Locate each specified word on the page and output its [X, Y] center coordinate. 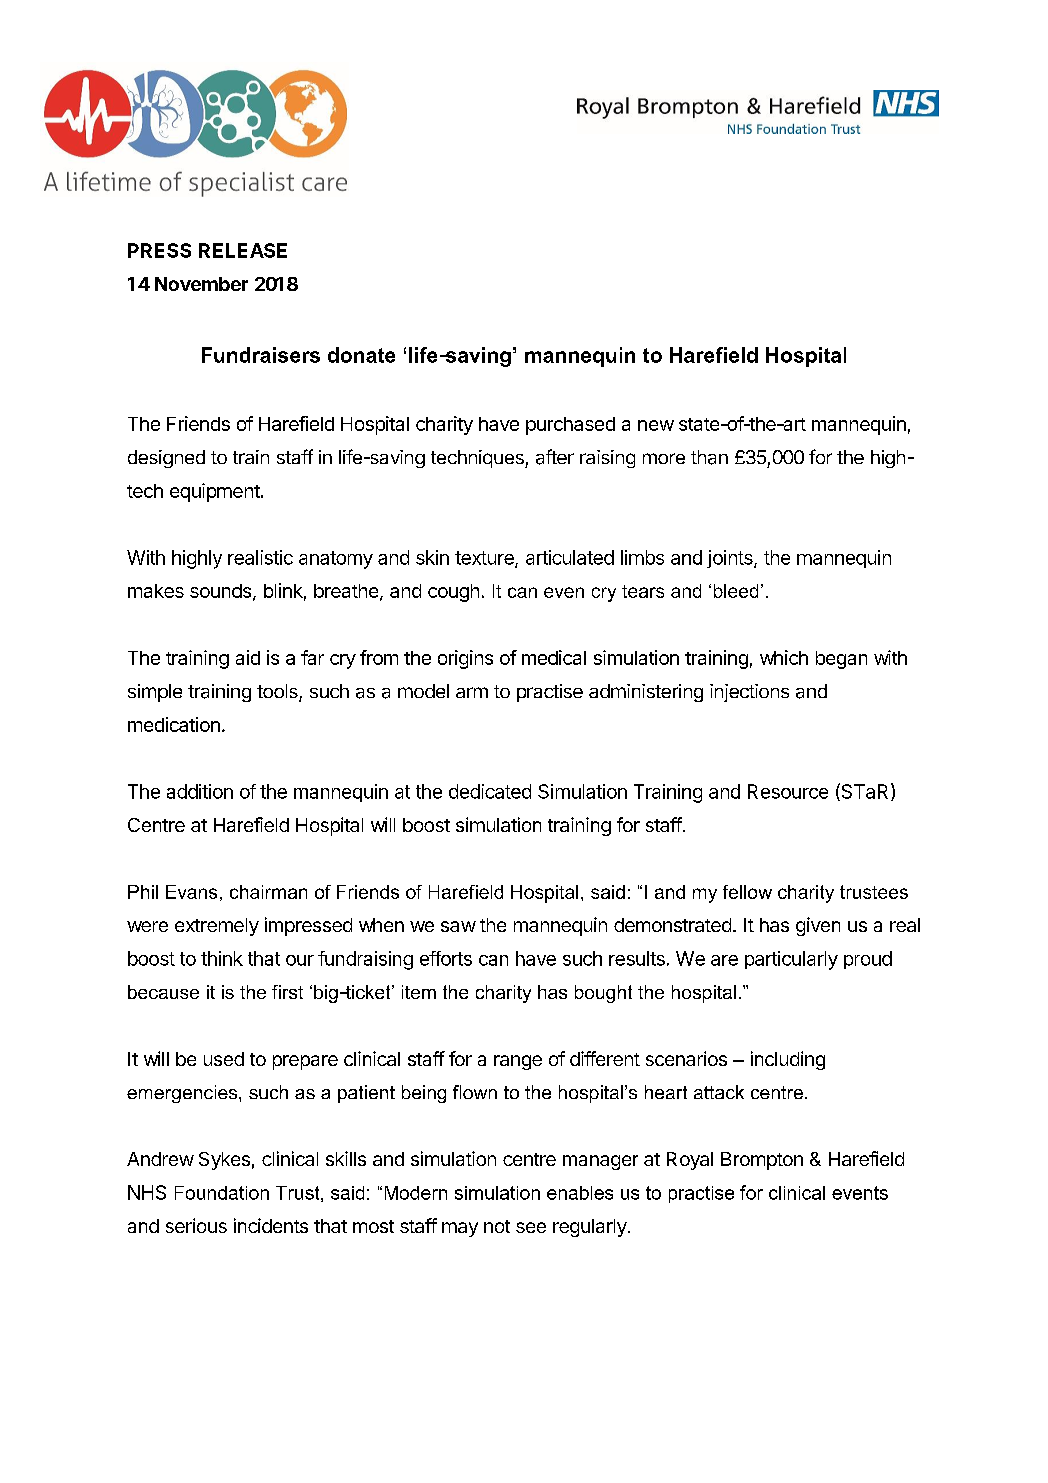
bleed [736, 591]
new [656, 425]
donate [361, 355]
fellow [747, 892]
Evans [191, 892]
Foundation [222, 1193]
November [201, 284]
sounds [222, 592]
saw [458, 926]
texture [485, 559]
